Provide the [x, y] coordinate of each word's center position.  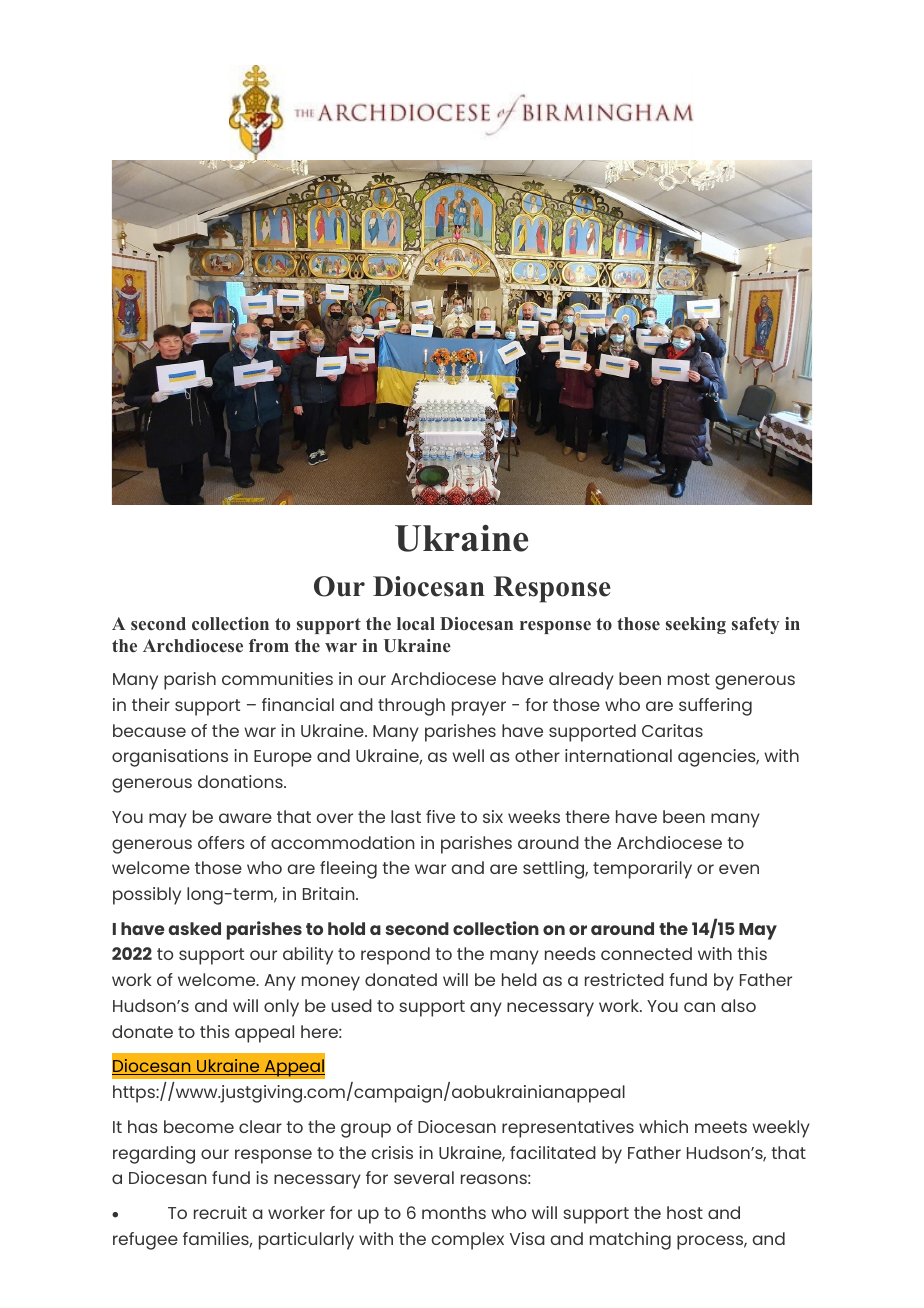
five [440, 816]
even [739, 869]
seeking [696, 625]
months [454, 1212]
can [699, 1007]
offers [221, 842]
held [519, 979]
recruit [220, 1212]
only [281, 1008]
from [269, 646]
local [416, 624]
